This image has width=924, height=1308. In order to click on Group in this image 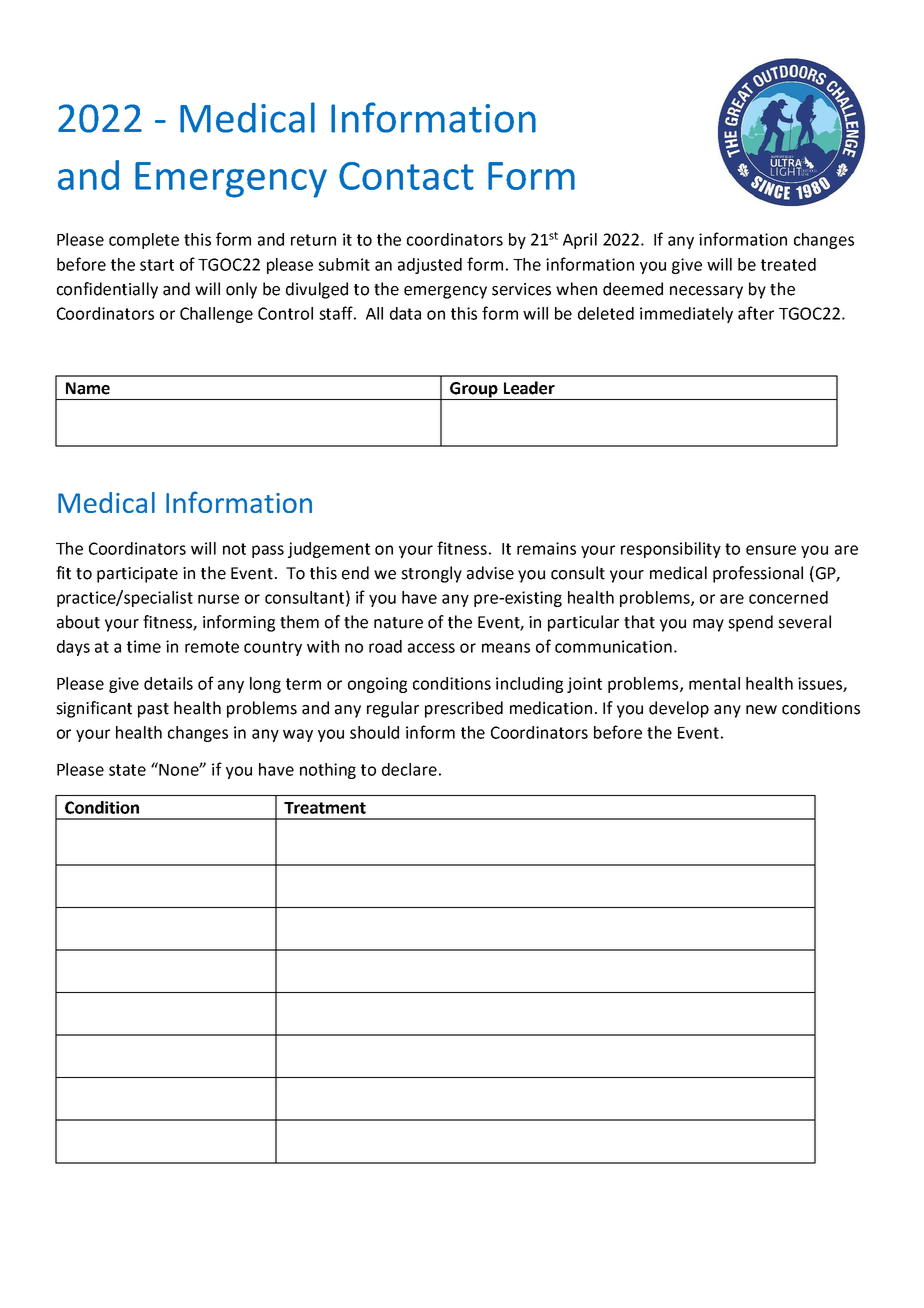, I will do `click(474, 391)`.
